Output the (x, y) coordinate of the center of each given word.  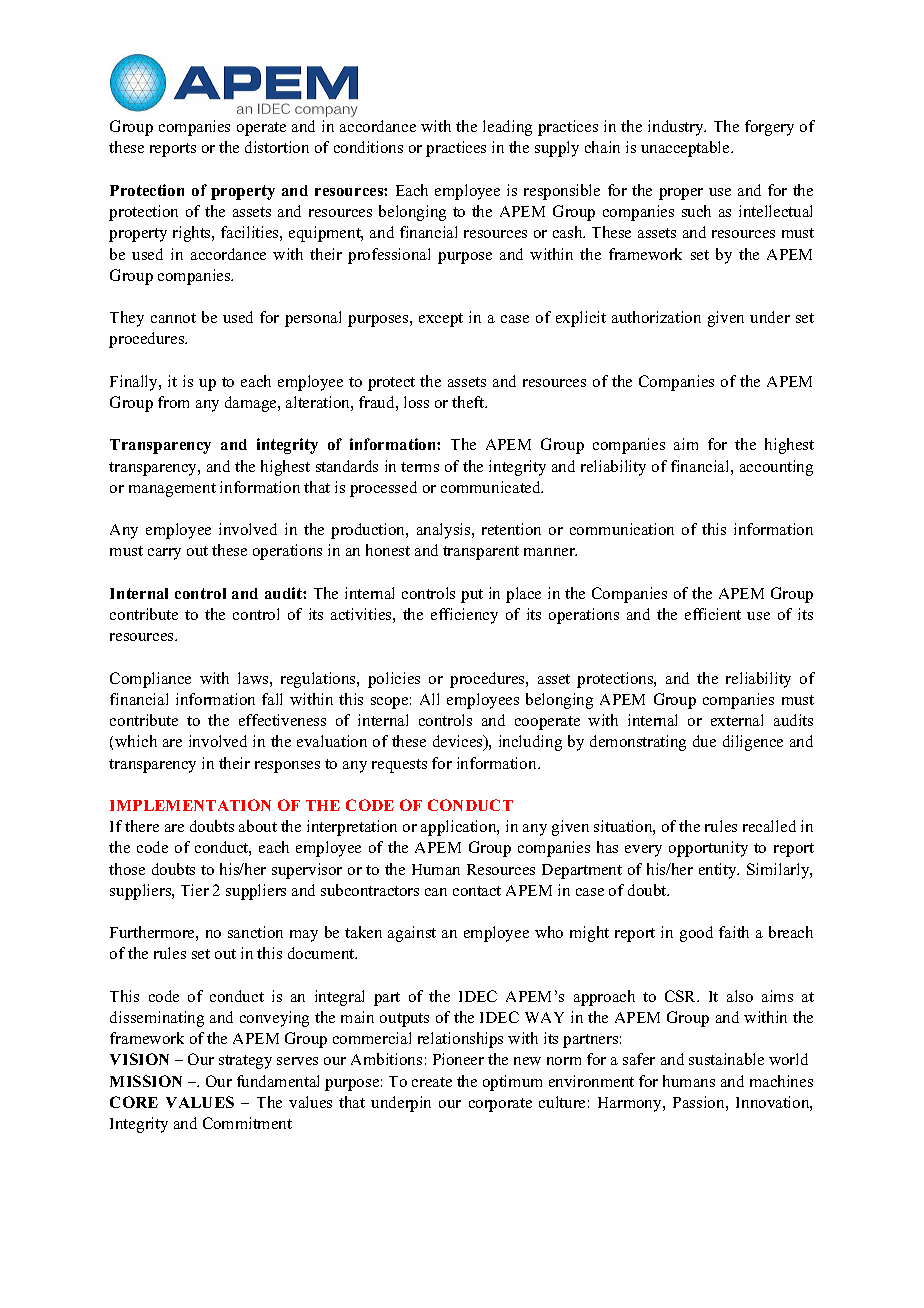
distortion (277, 147)
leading (507, 128)
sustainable (726, 1059)
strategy (245, 1062)
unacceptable (686, 149)
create (432, 1082)
